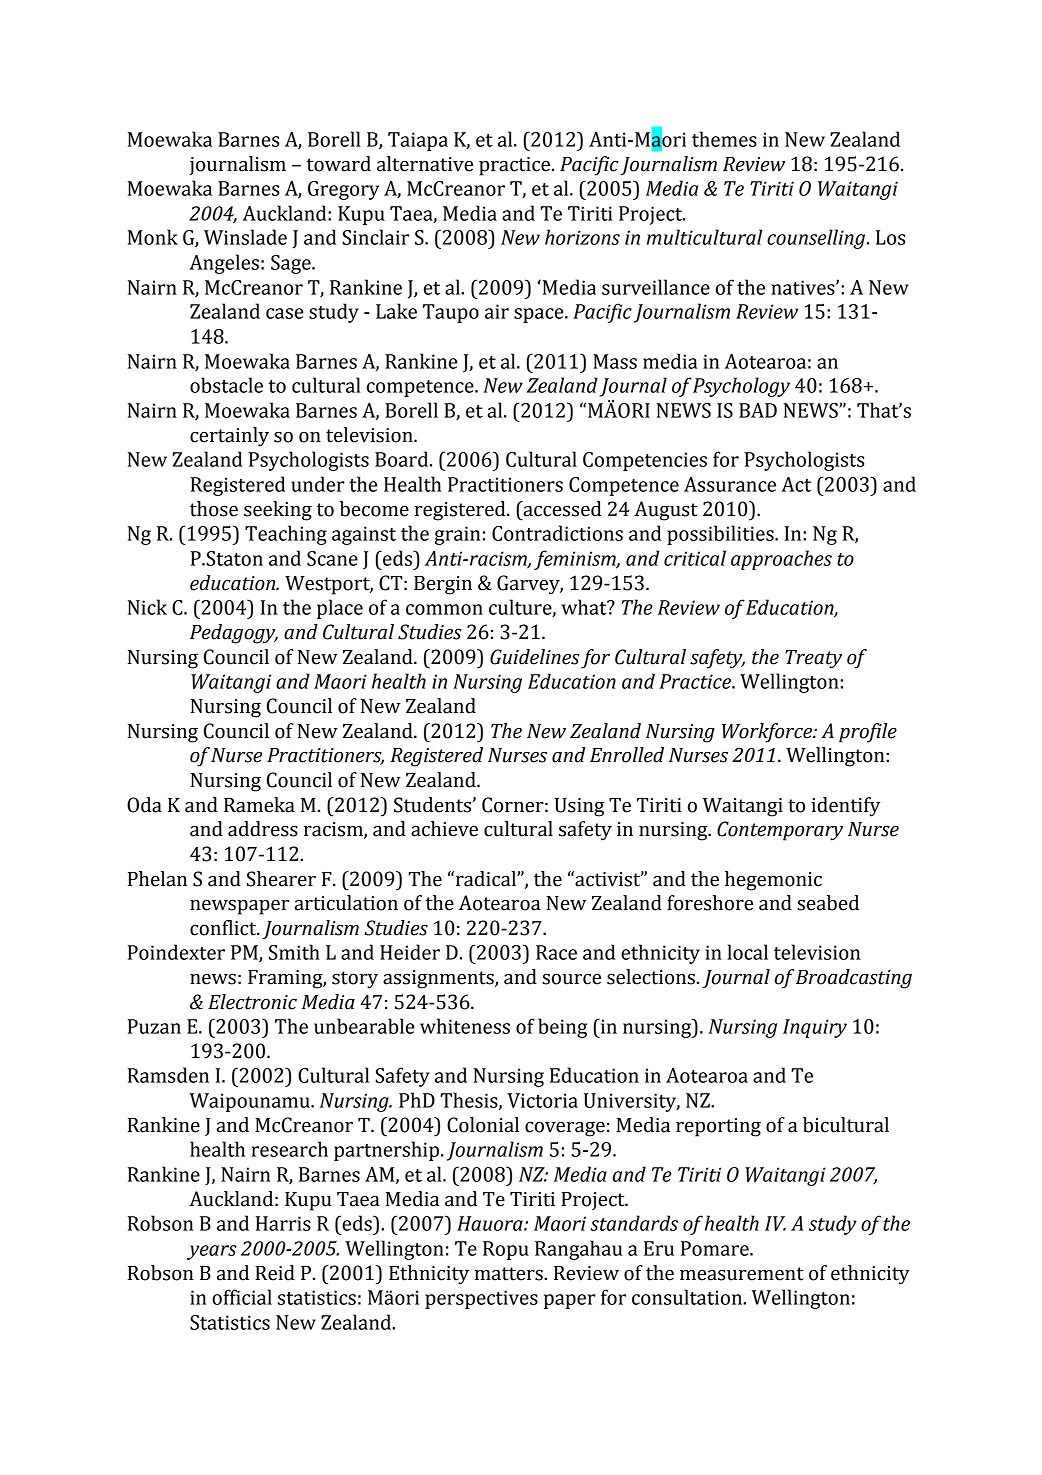  What do you see at coordinates (571, 979) in the screenshot?
I see `source` at bounding box center [571, 979].
